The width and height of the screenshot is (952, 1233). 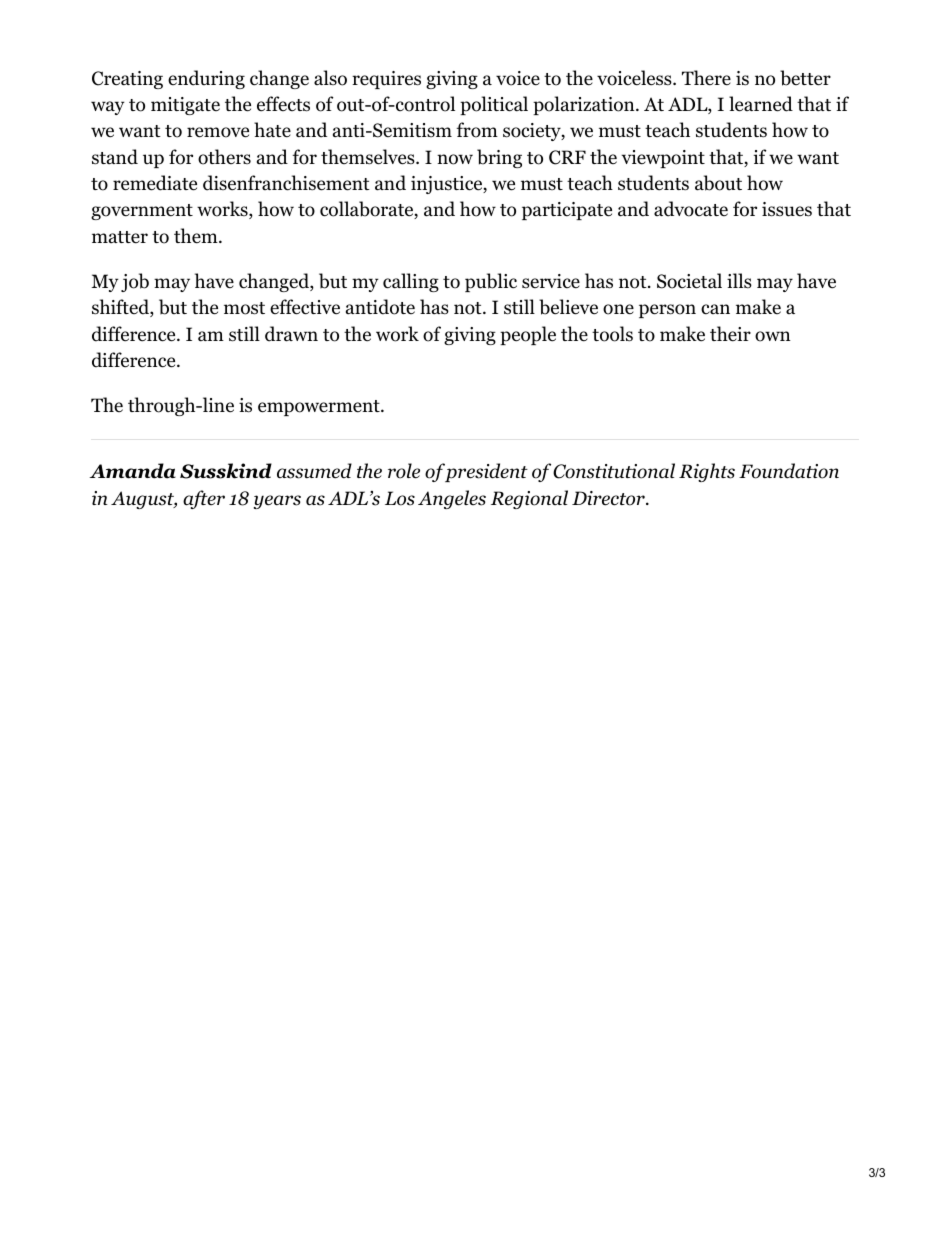 I want to click on after, so click(x=204, y=499).
